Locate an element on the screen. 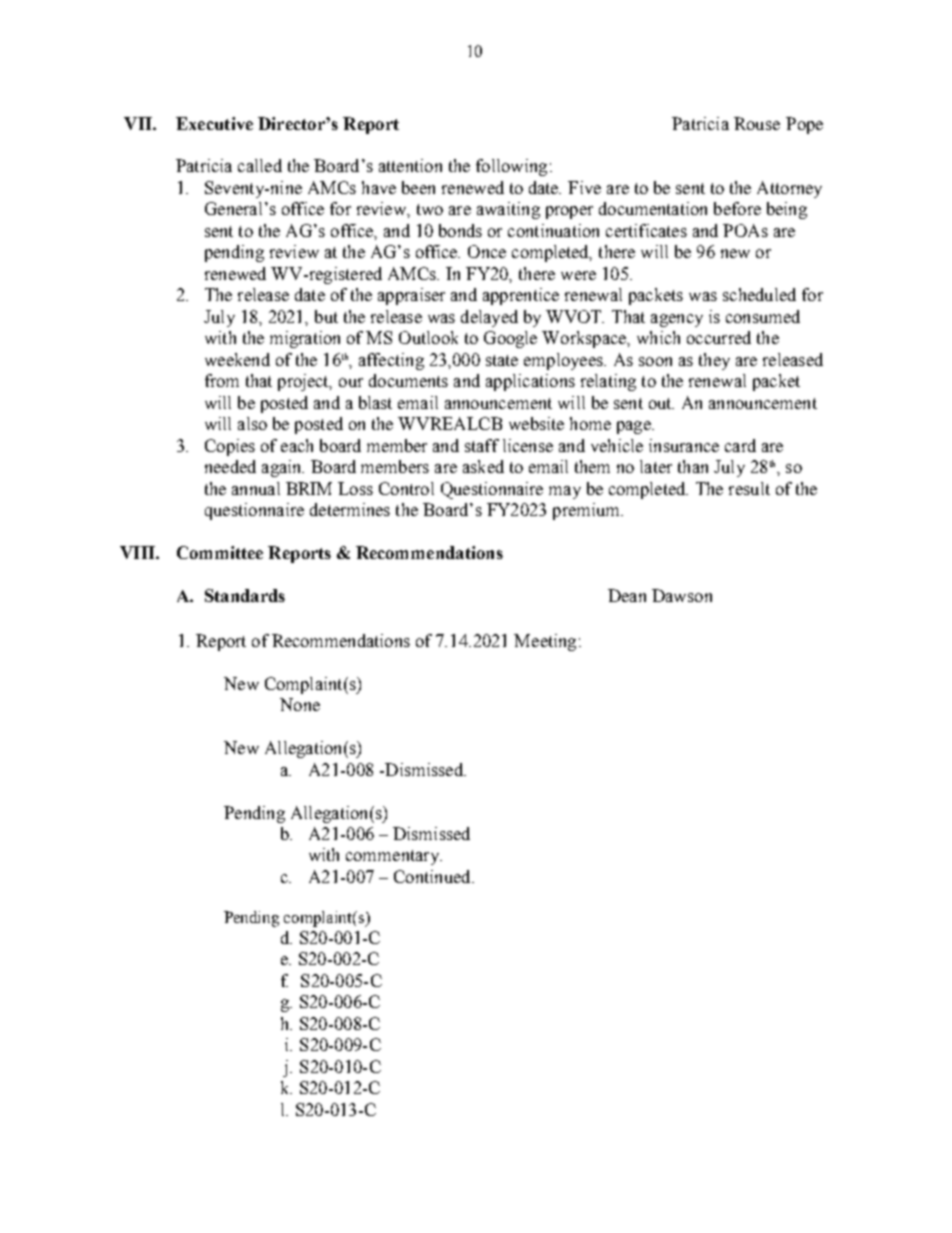  annual is located at coordinates (256, 488).
